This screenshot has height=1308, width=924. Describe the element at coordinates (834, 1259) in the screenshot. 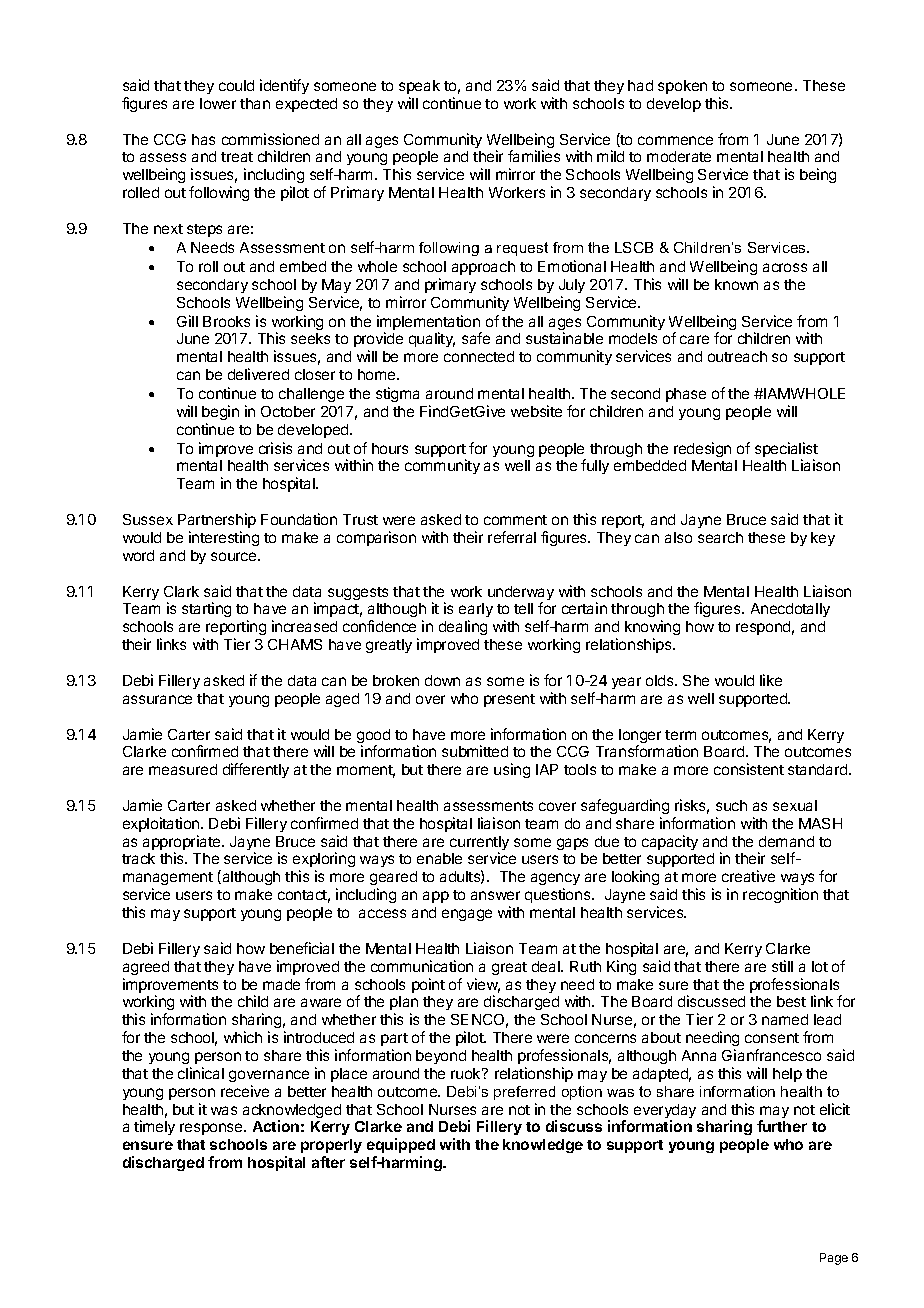

I see `Page` at that location.
